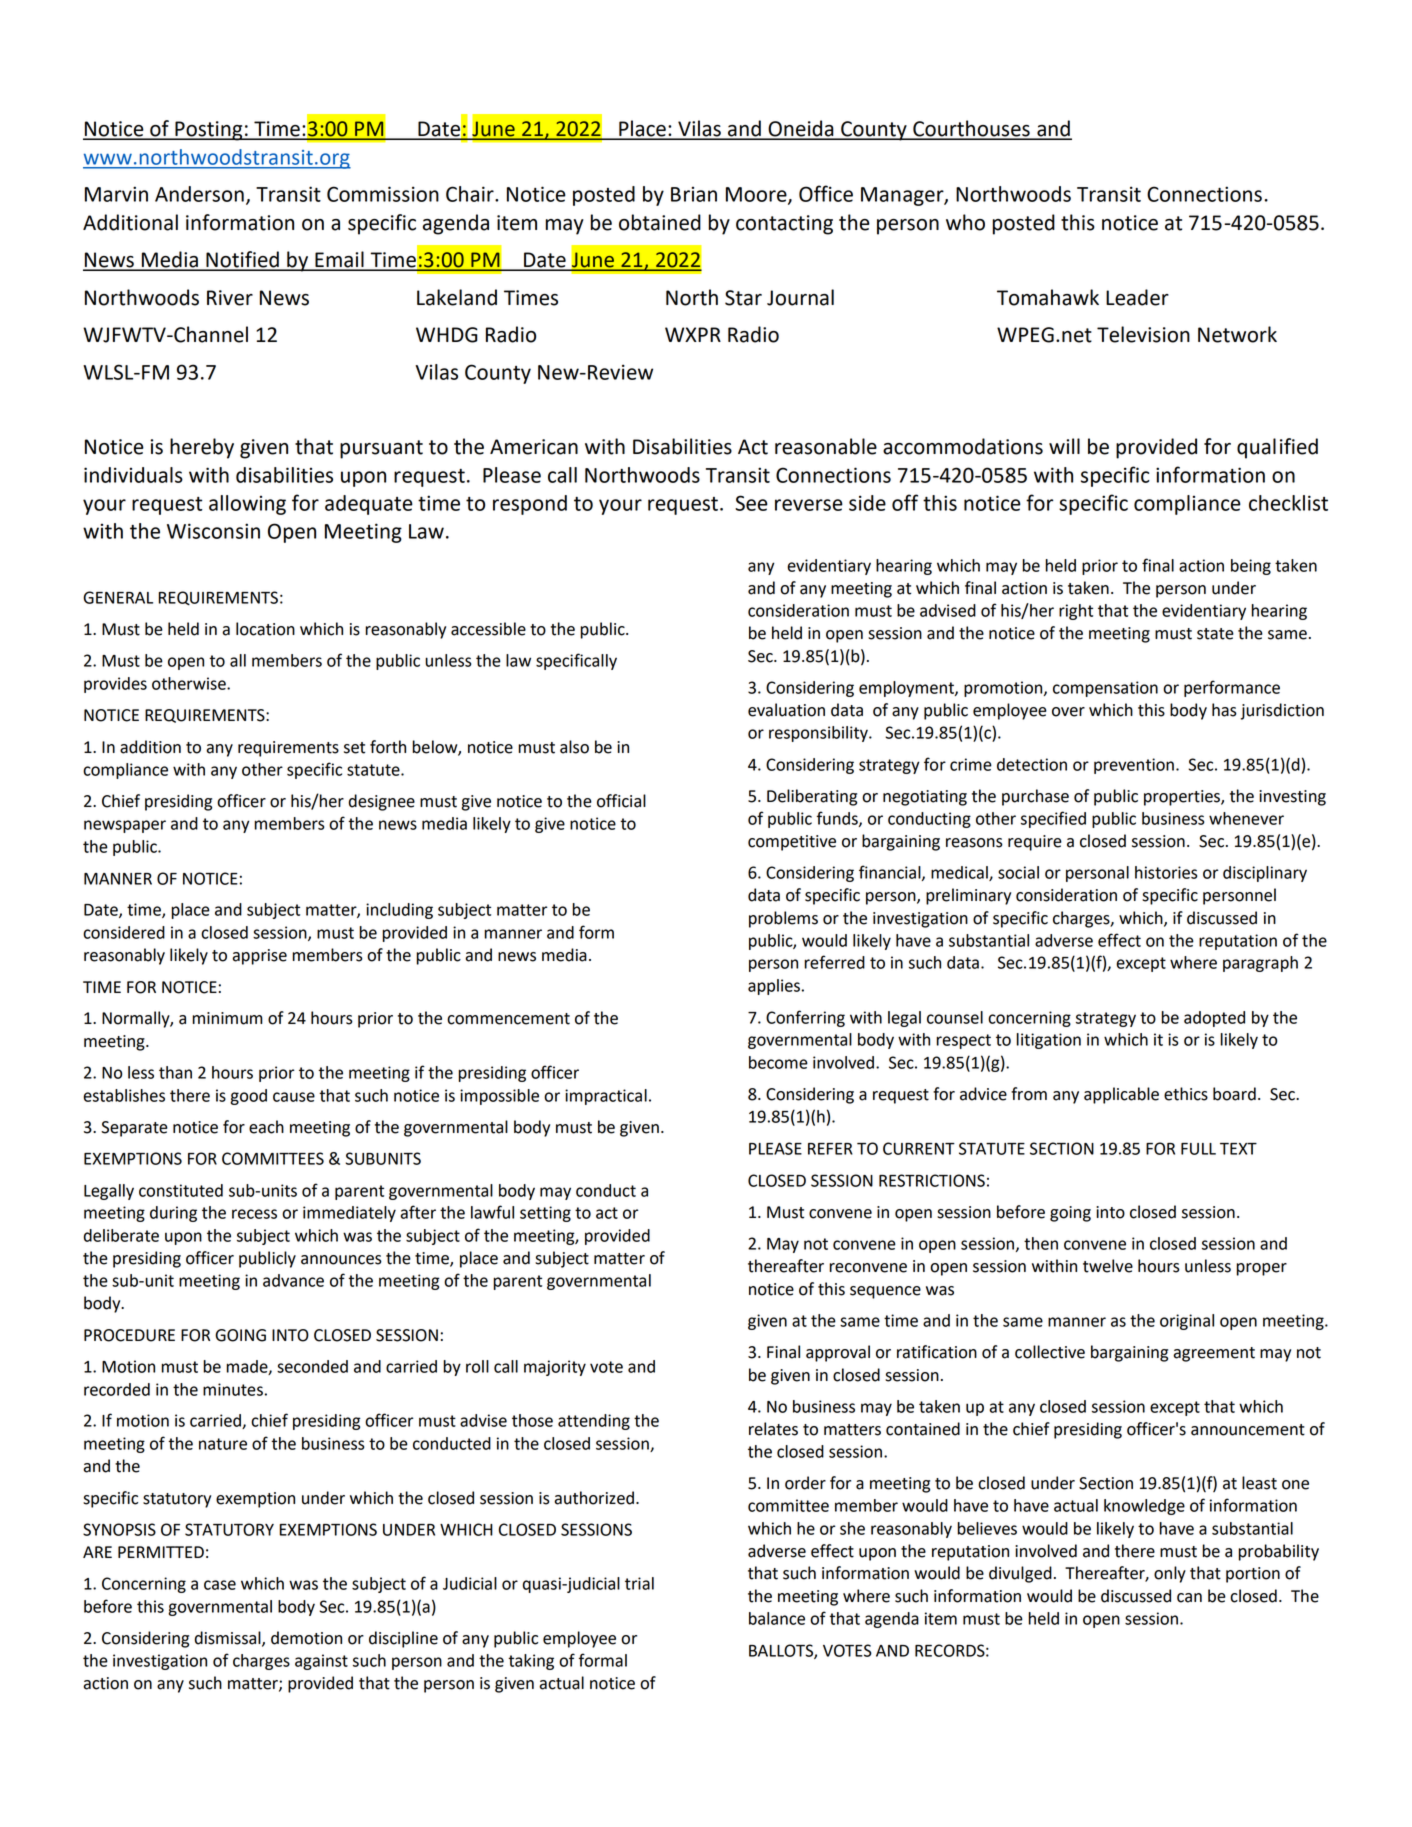 This page has height=1827, width=1412. Describe the element at coordinates (227, 1018) in the page. I see `minimum` at that location.
